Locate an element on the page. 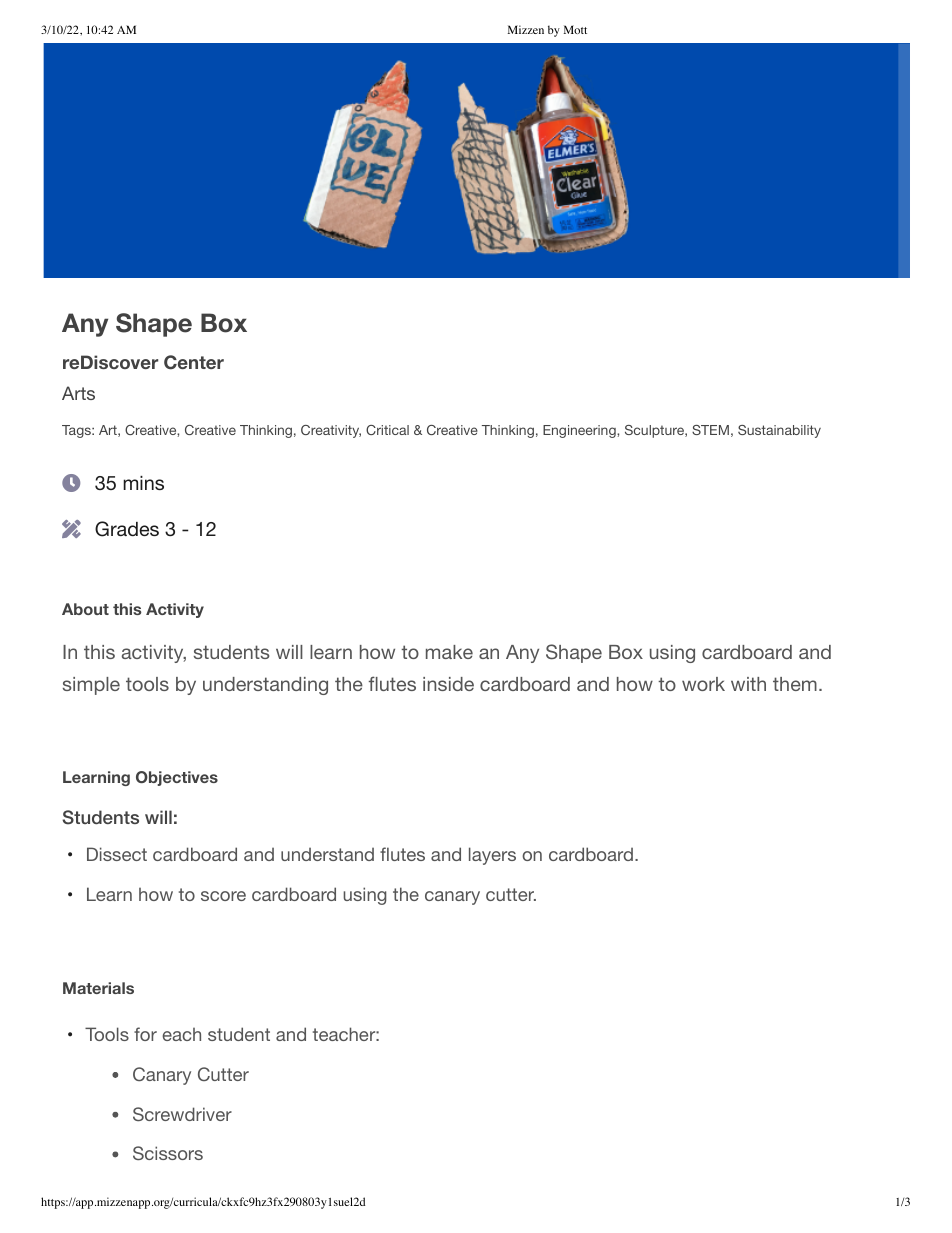  Screwdriver is located at coordinates (182, 1114).
